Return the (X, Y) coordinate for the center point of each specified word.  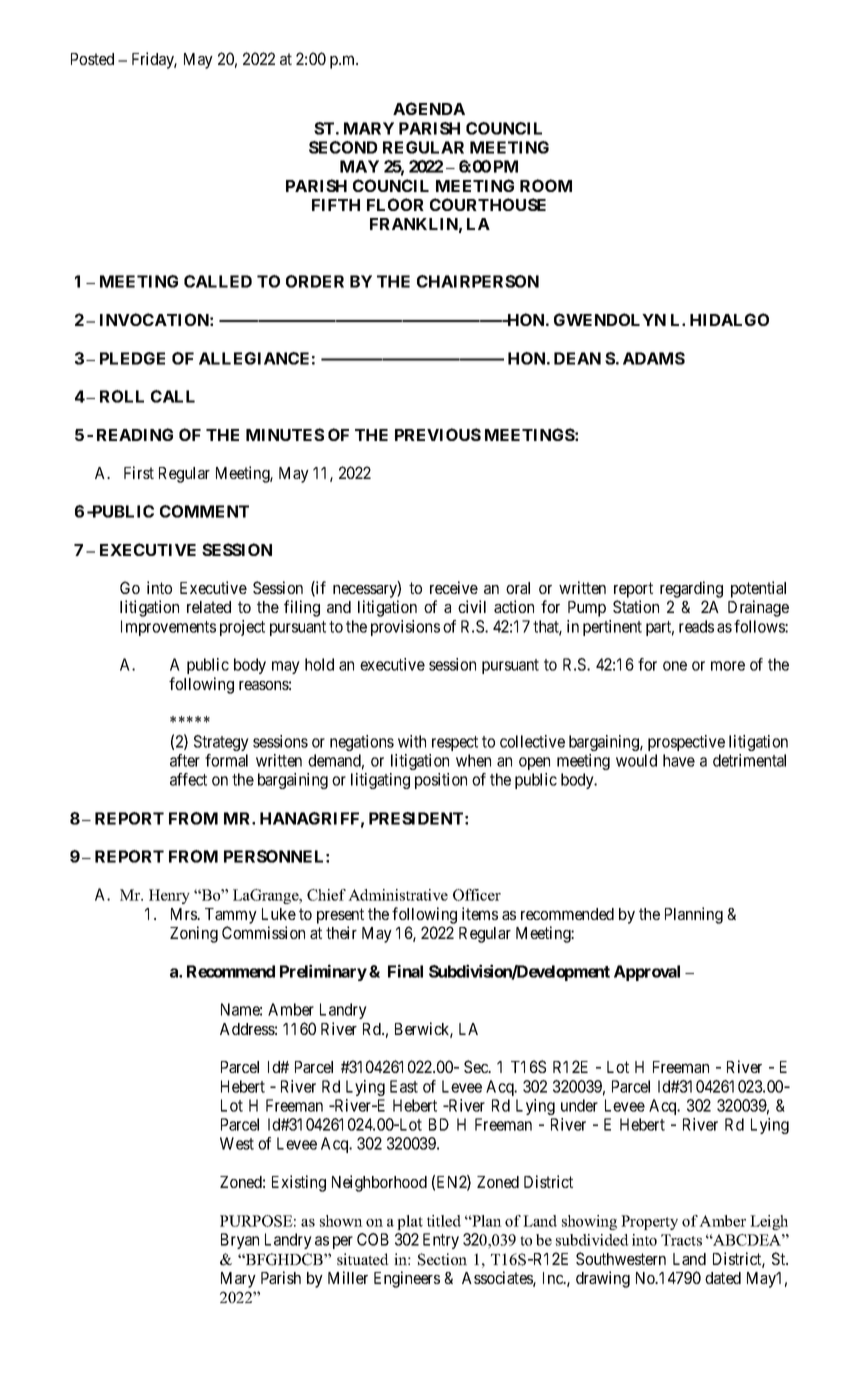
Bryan (240, 1241)
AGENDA (429, 108)
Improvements (168, 628)
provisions (405, 628)
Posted (92, 59)
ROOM (546, 185)
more (728, 666)
